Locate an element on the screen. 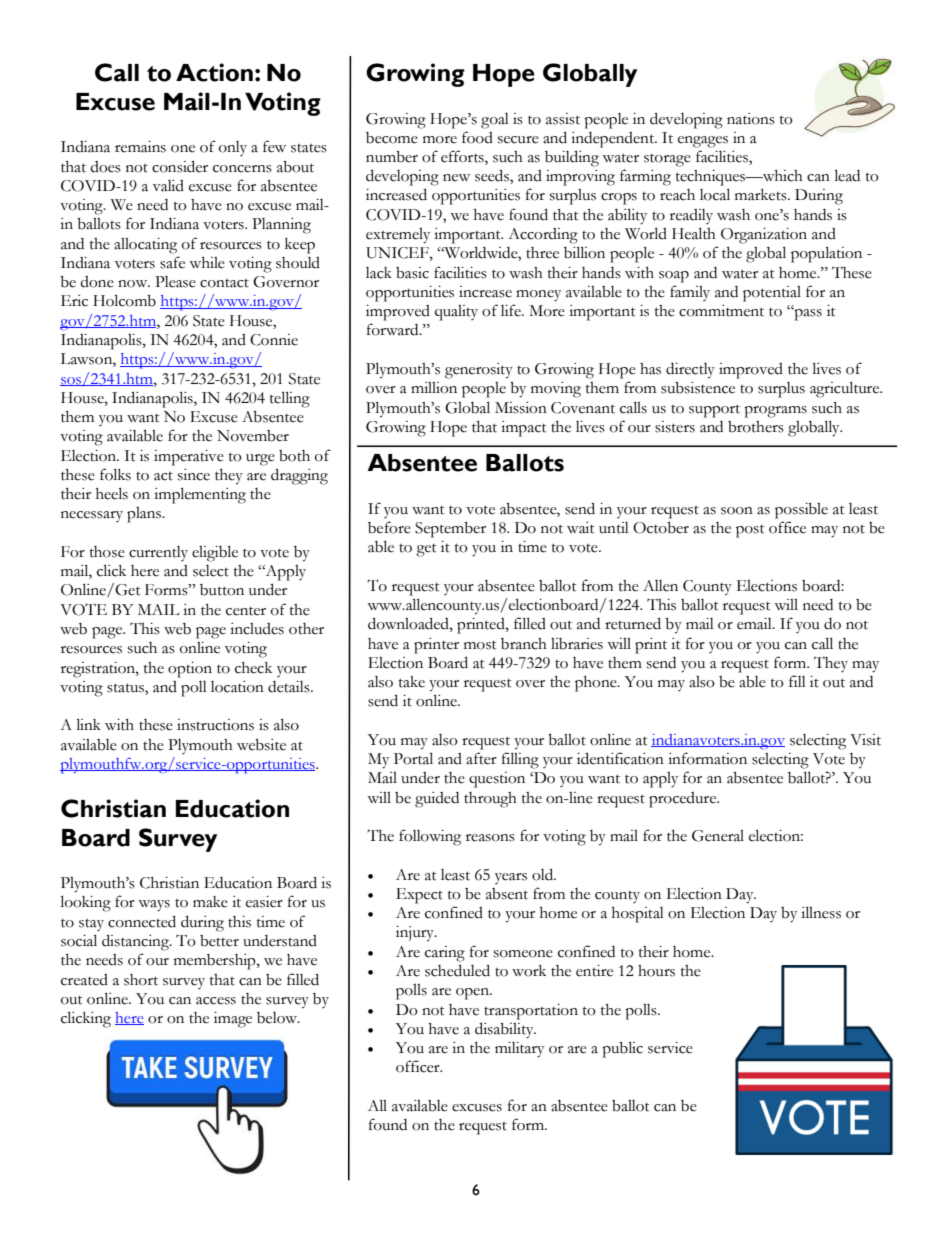 This screenshot has height=1233, width=952. September is located at coordinates (450, 530).
